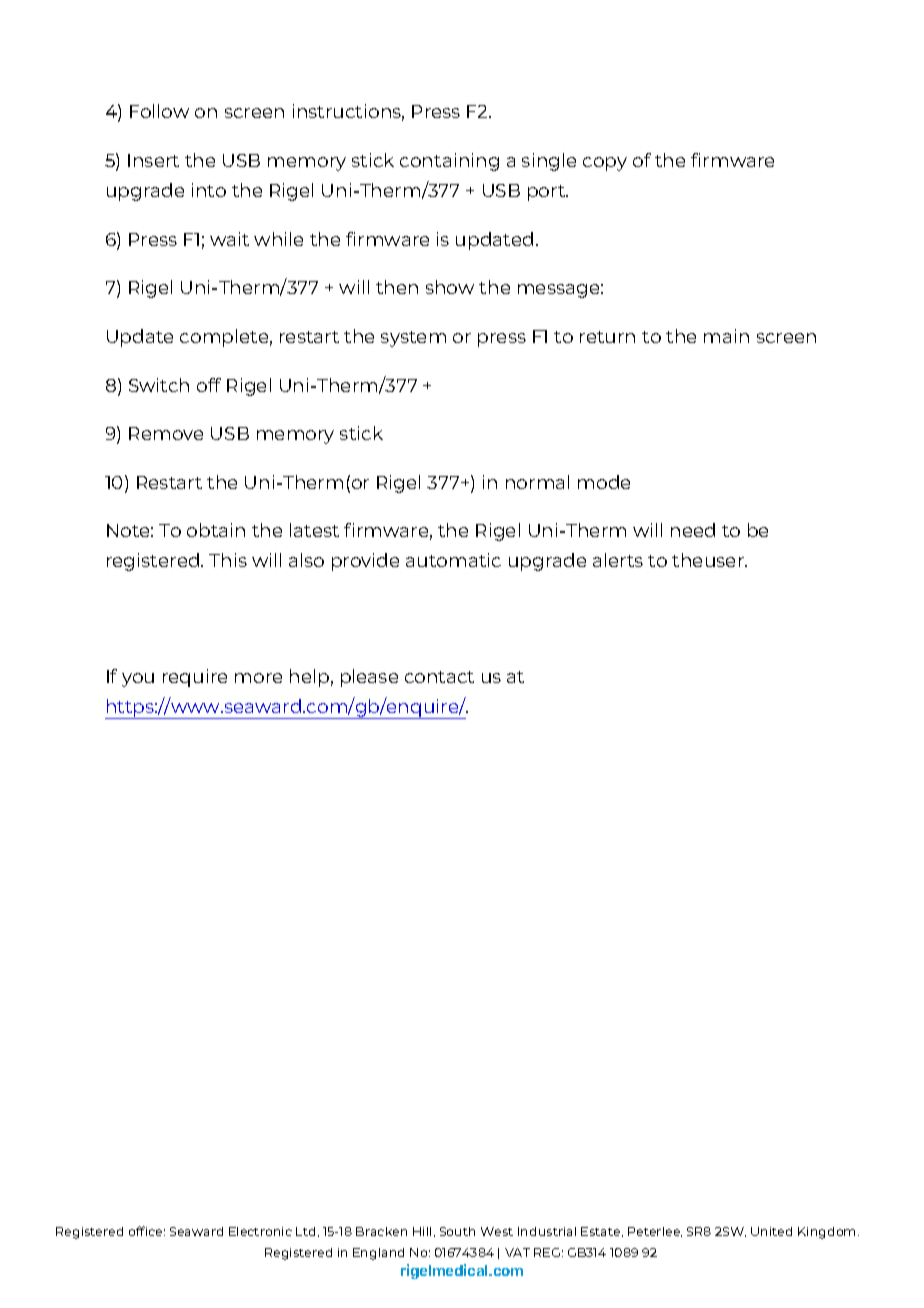 This document has height=1308, width=924. Describe the element at coordinates (605, 164) in the document. I see `copy` at that location.
